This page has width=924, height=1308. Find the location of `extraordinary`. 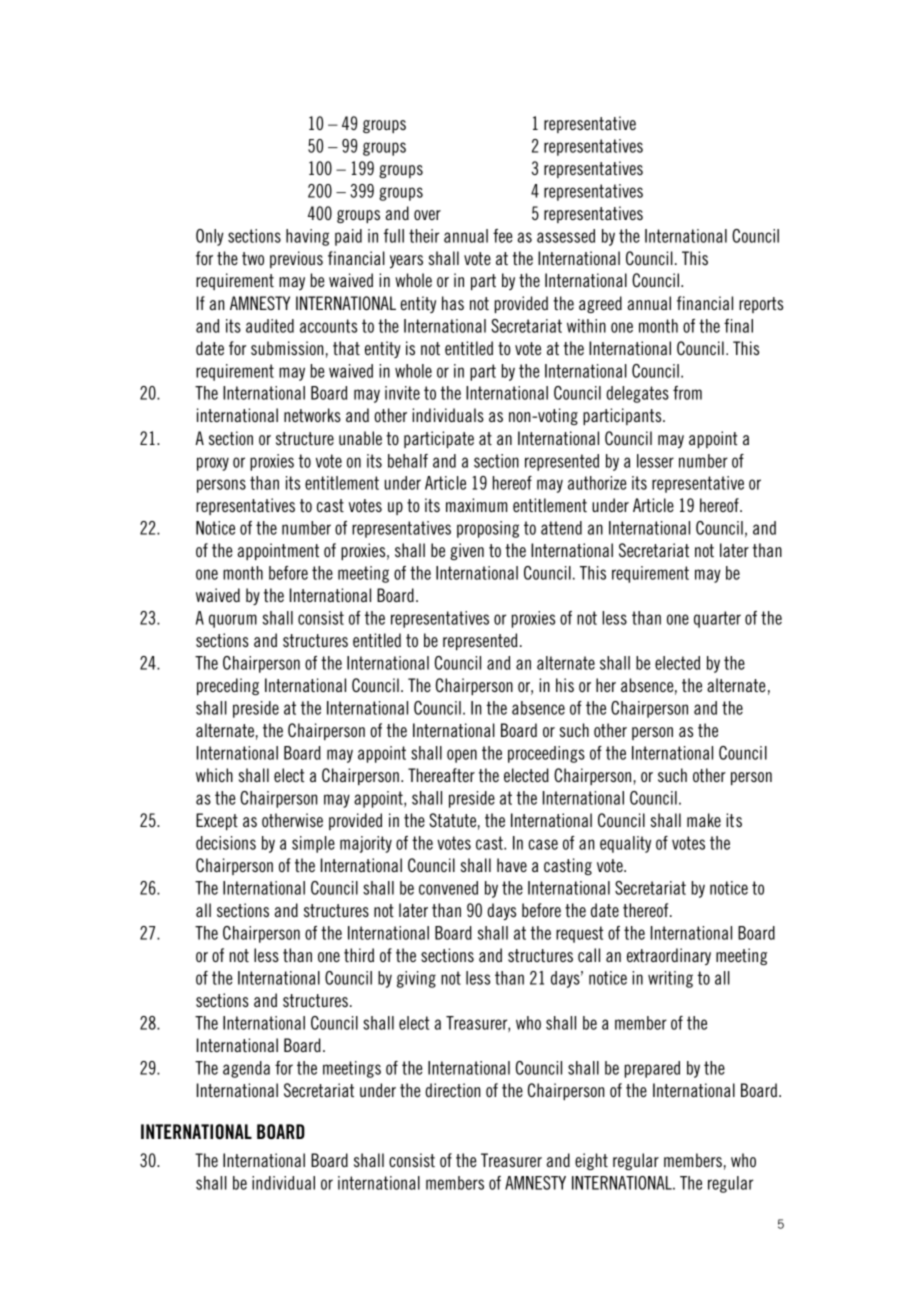

extraordinary is located at coordinates (669, 956).
